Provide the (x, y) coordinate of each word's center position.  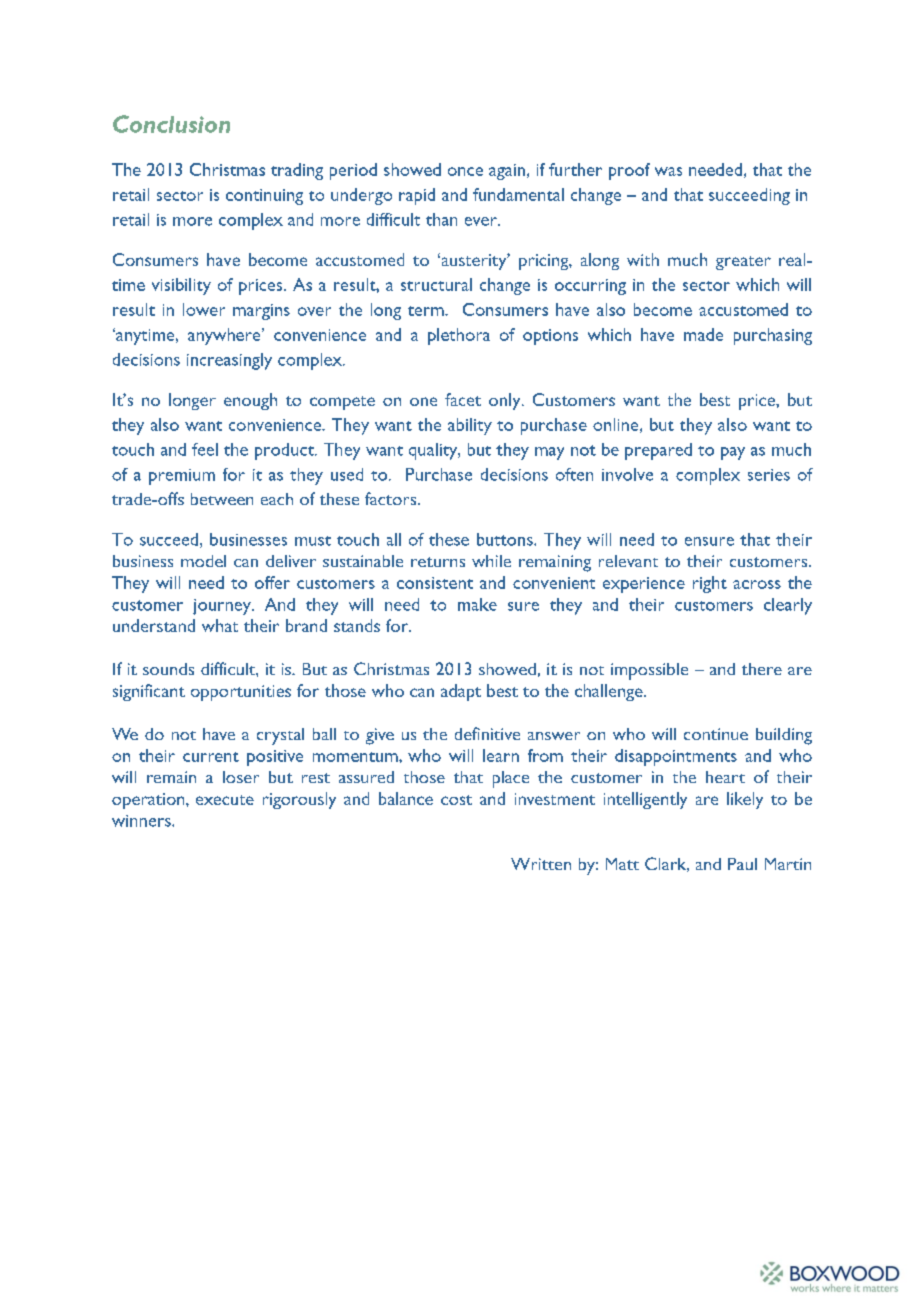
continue (716, 734)
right (710, 584)
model (203, 561)
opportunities (241, 693)
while (491, 561)
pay (733, 453)
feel (205, 449)
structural (436, 284)
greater (743, 263)
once (465, 171)
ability (470, 426)
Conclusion (171, 124)
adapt (461, 692)
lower (204, 309)
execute (225, 800)
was (668, 171)
